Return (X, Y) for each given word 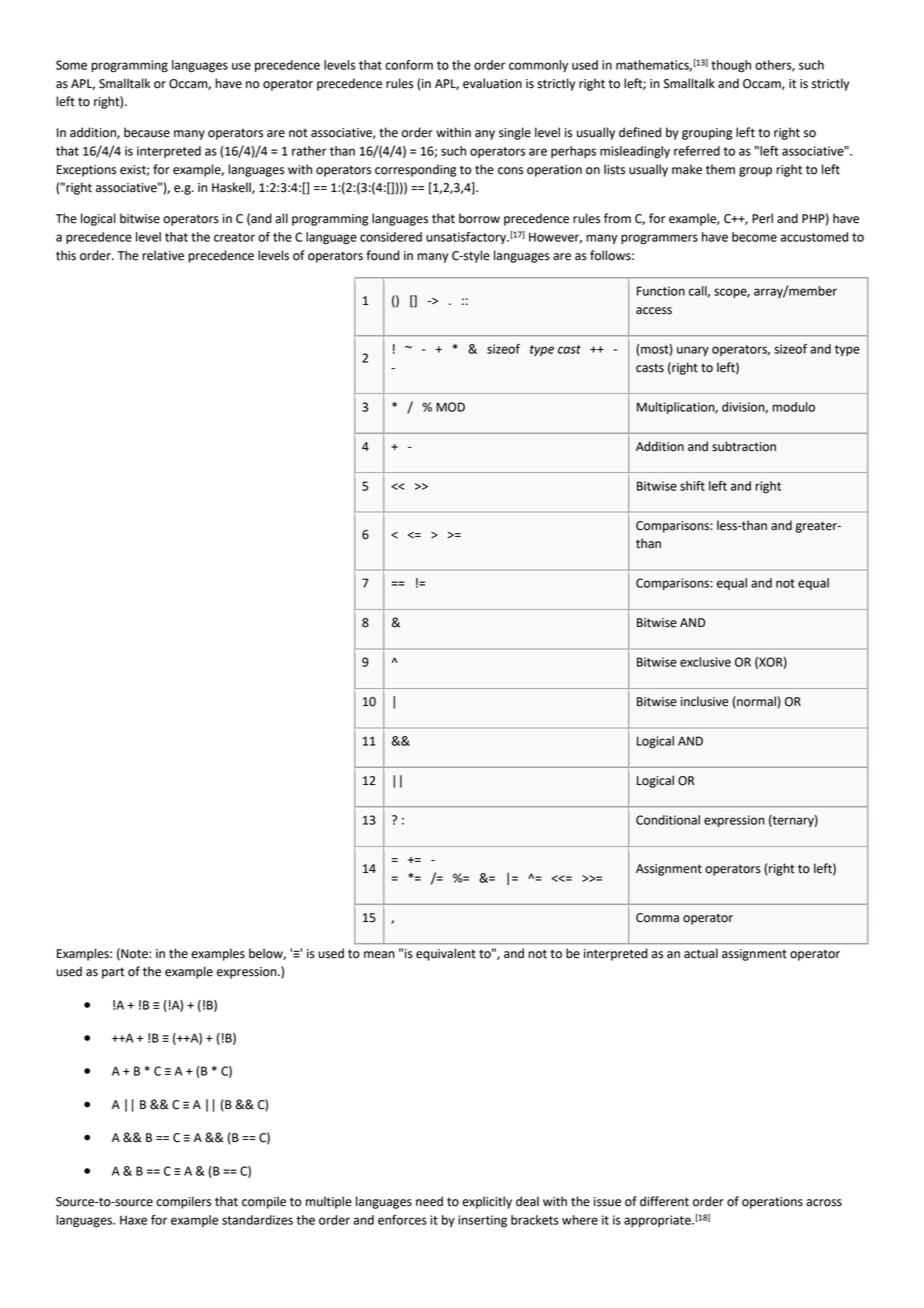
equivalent (446, 954)
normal (756, 702)
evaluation (492, 83)
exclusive (705, 662)
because (147, 132)
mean (379, 955)
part (113, 973)
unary (693, 351)
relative (163, 255)
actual (701, 953)
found (383, 255)
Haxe (133, 1220)
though (731, 66)
